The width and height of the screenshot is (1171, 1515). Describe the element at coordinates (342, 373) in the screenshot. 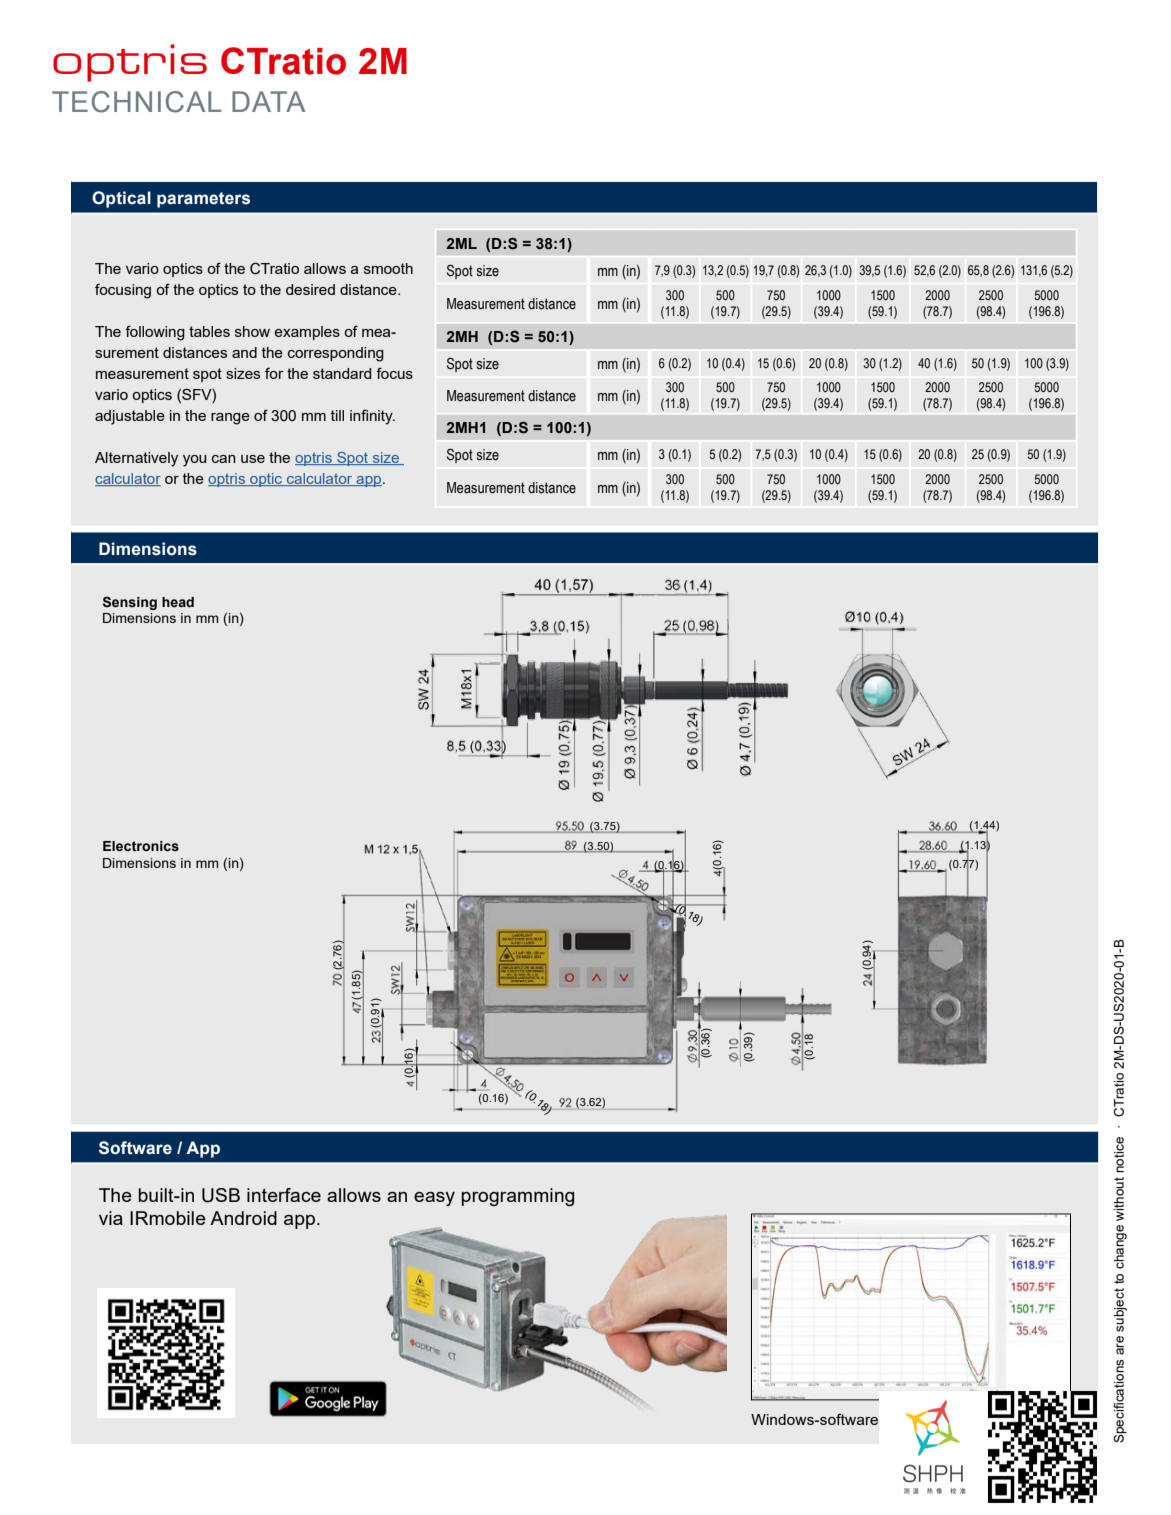

I see `standard` at that location.
